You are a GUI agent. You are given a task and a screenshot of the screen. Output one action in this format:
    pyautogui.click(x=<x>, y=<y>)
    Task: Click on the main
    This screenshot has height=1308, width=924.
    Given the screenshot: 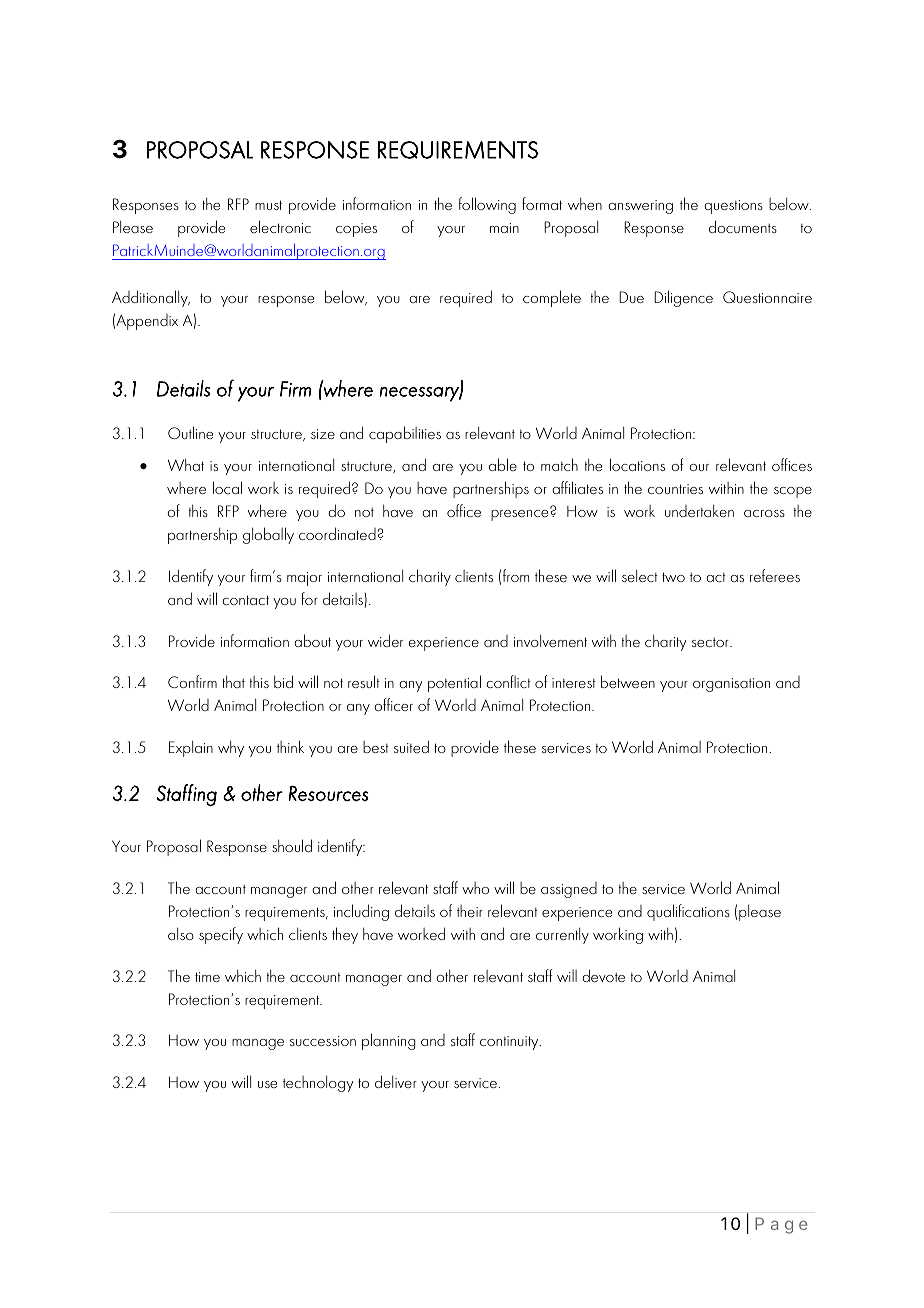 What is the action you would take?
    pyautogui.click(x=504, y=228)
